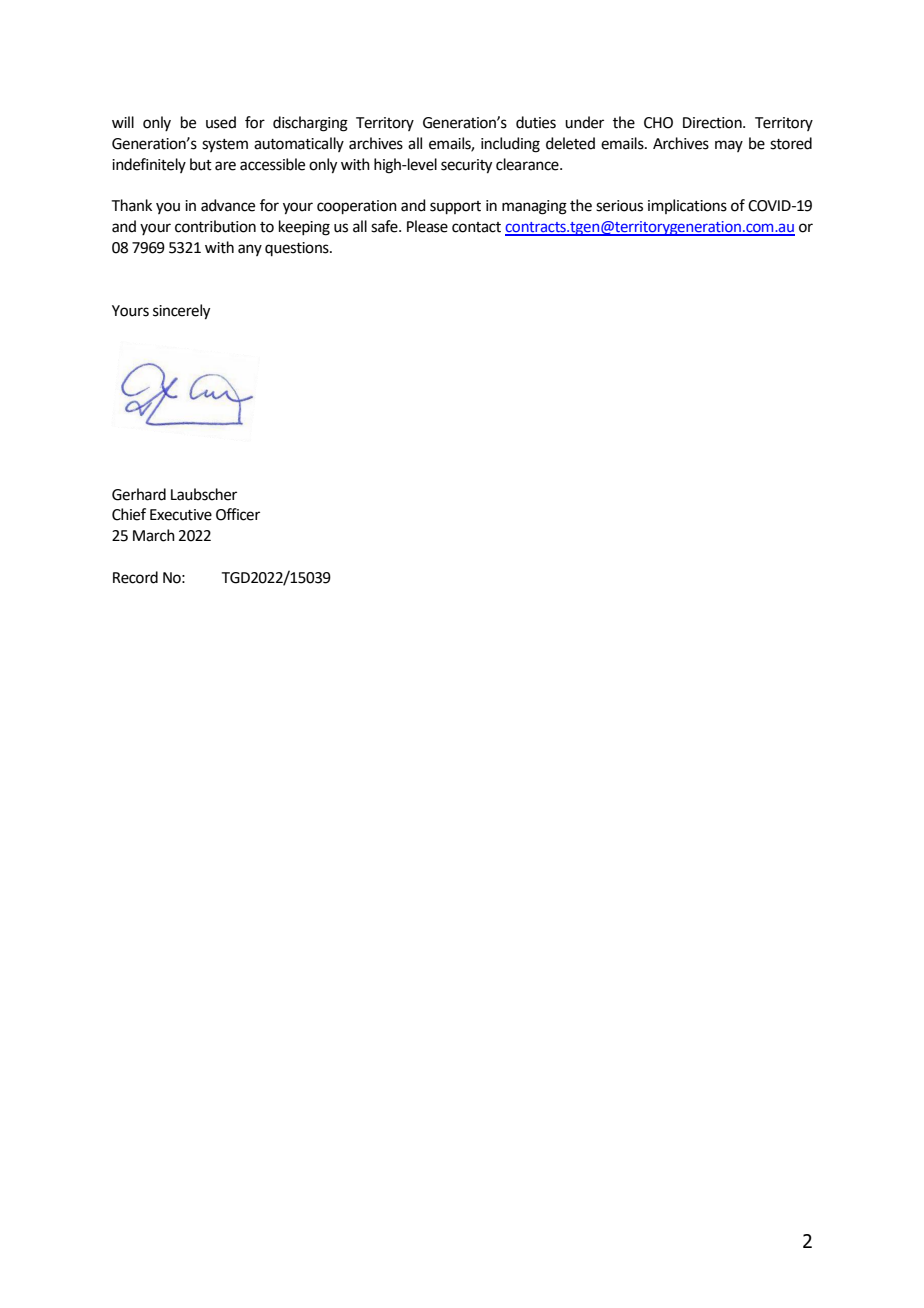 The width and height of the screenshot is (924, 1308). What do you see at coordinates (225, 145) in the screenshot?
I see `system` at bounding box center [225, 145].
